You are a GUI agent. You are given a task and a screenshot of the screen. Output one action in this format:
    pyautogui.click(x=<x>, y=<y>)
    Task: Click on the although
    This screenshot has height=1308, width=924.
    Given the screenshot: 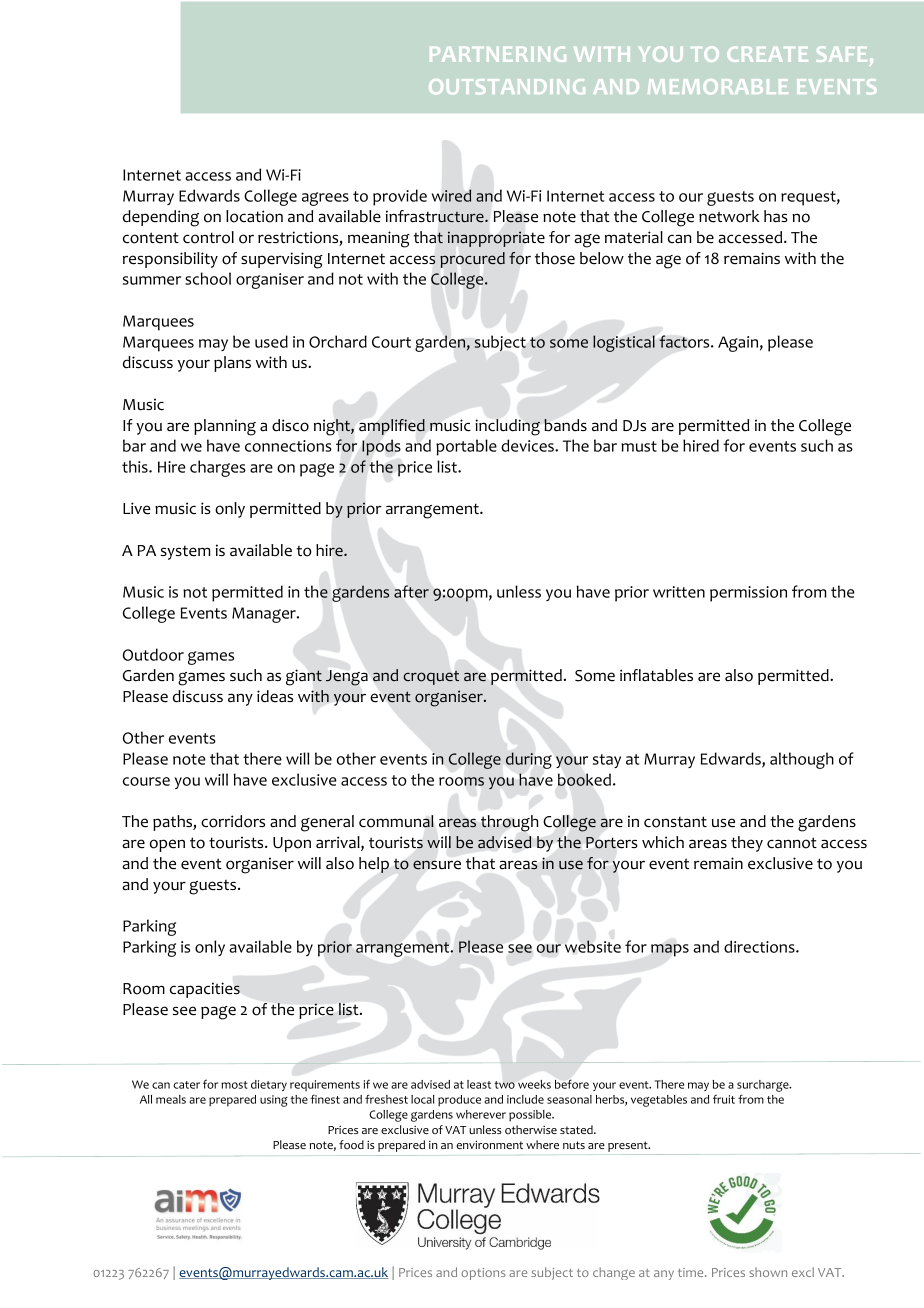 What is the action you would take?
    pyautogui.click(x=802, y=760)
